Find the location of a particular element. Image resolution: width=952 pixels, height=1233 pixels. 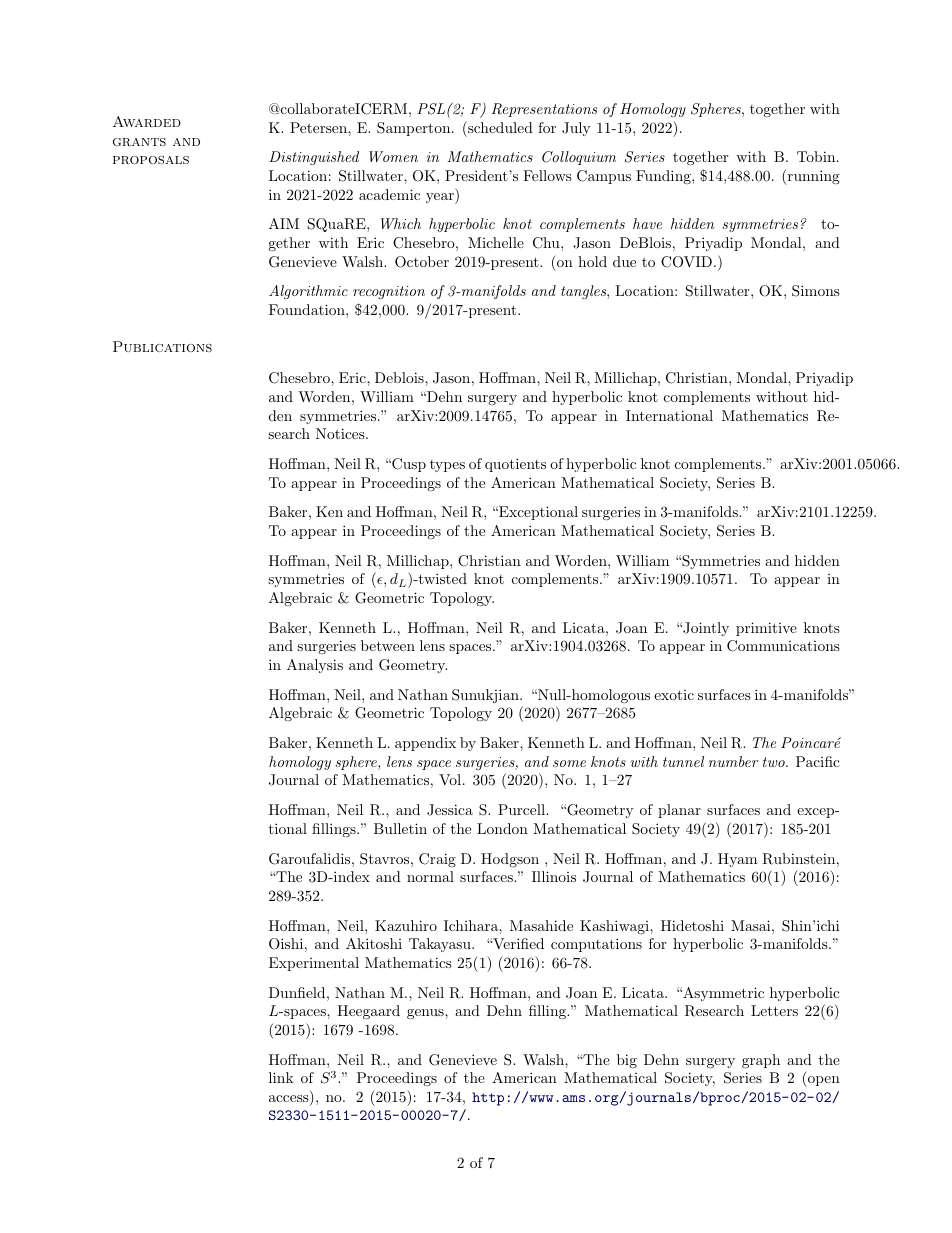

Hodgson is located at coordinates (510, 860).
